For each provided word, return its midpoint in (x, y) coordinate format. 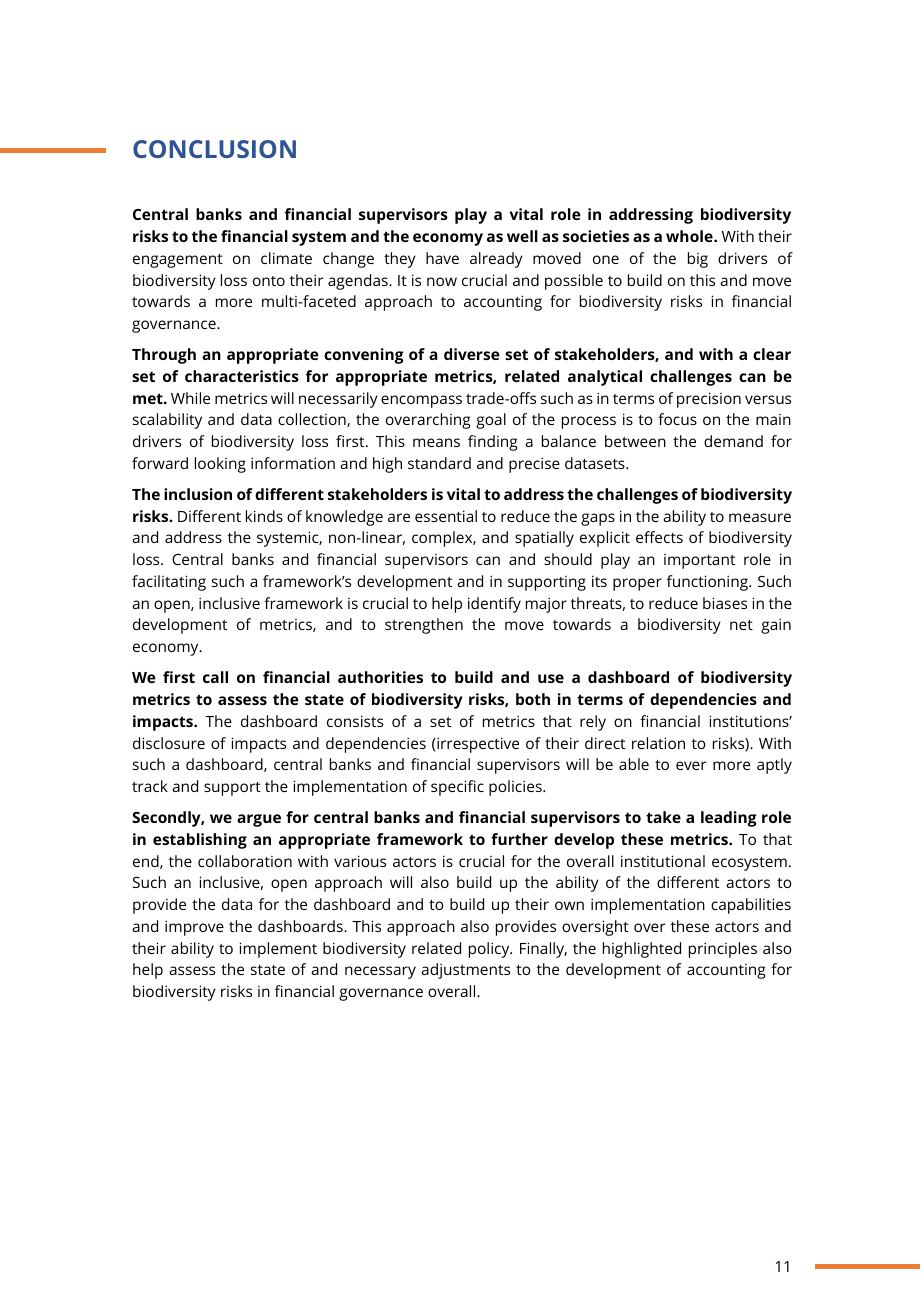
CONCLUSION (214, 149)
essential (446, 516)
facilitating (169, 583)
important (699, 561)
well (522, 236)
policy (490, 950)
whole (690, 236)
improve (194, 928)
